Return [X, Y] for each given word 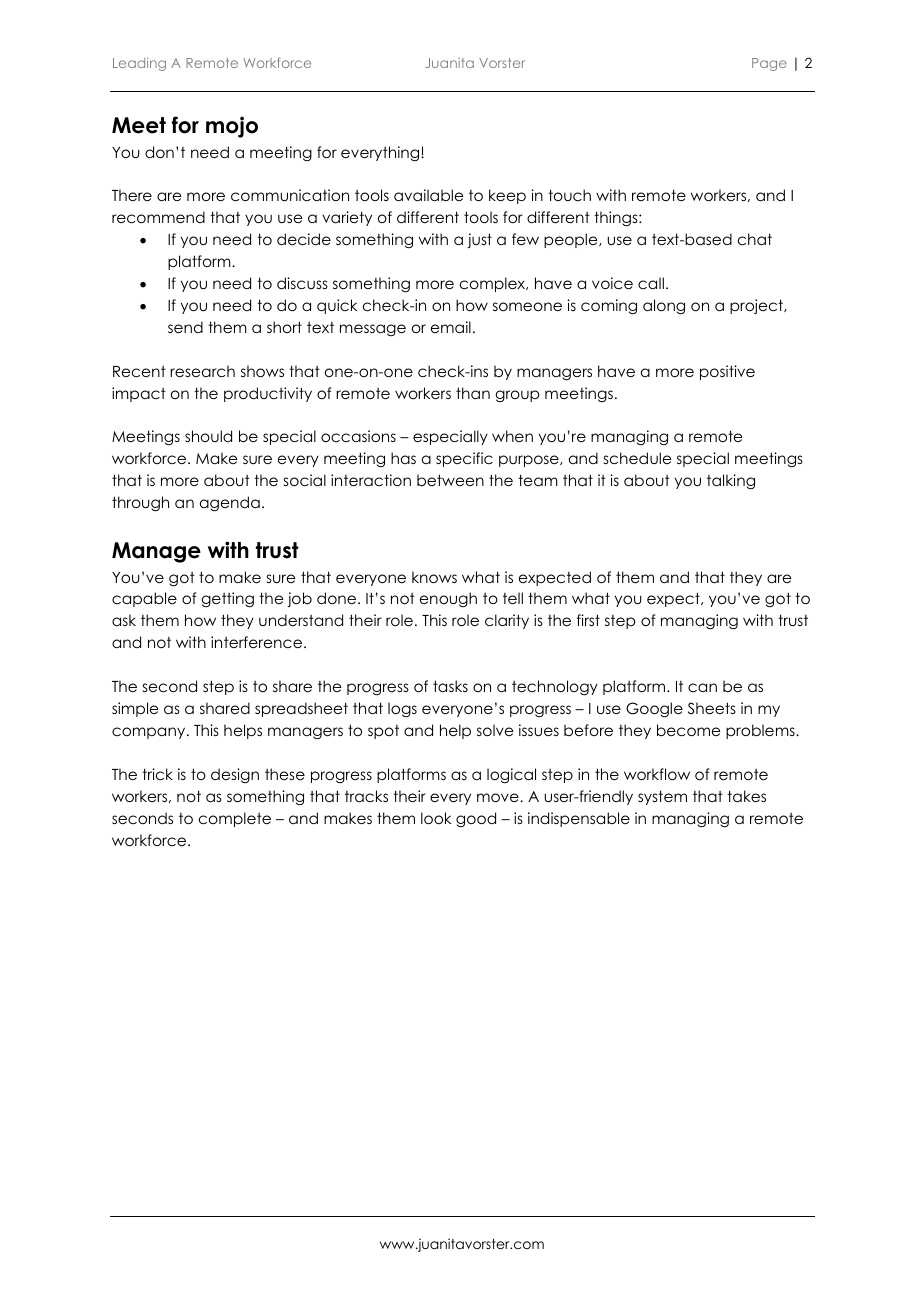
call [651, 283]
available [428, 195]
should [208, 436]
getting [227, 600]
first [588, 620]
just [479, 240]
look [436, 818]
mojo [232, 127]
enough [448, 599]
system [662, 797]
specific [464, 459]
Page [769, 64]
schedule [637, 458]
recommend [158, 217]
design [235, 775]
